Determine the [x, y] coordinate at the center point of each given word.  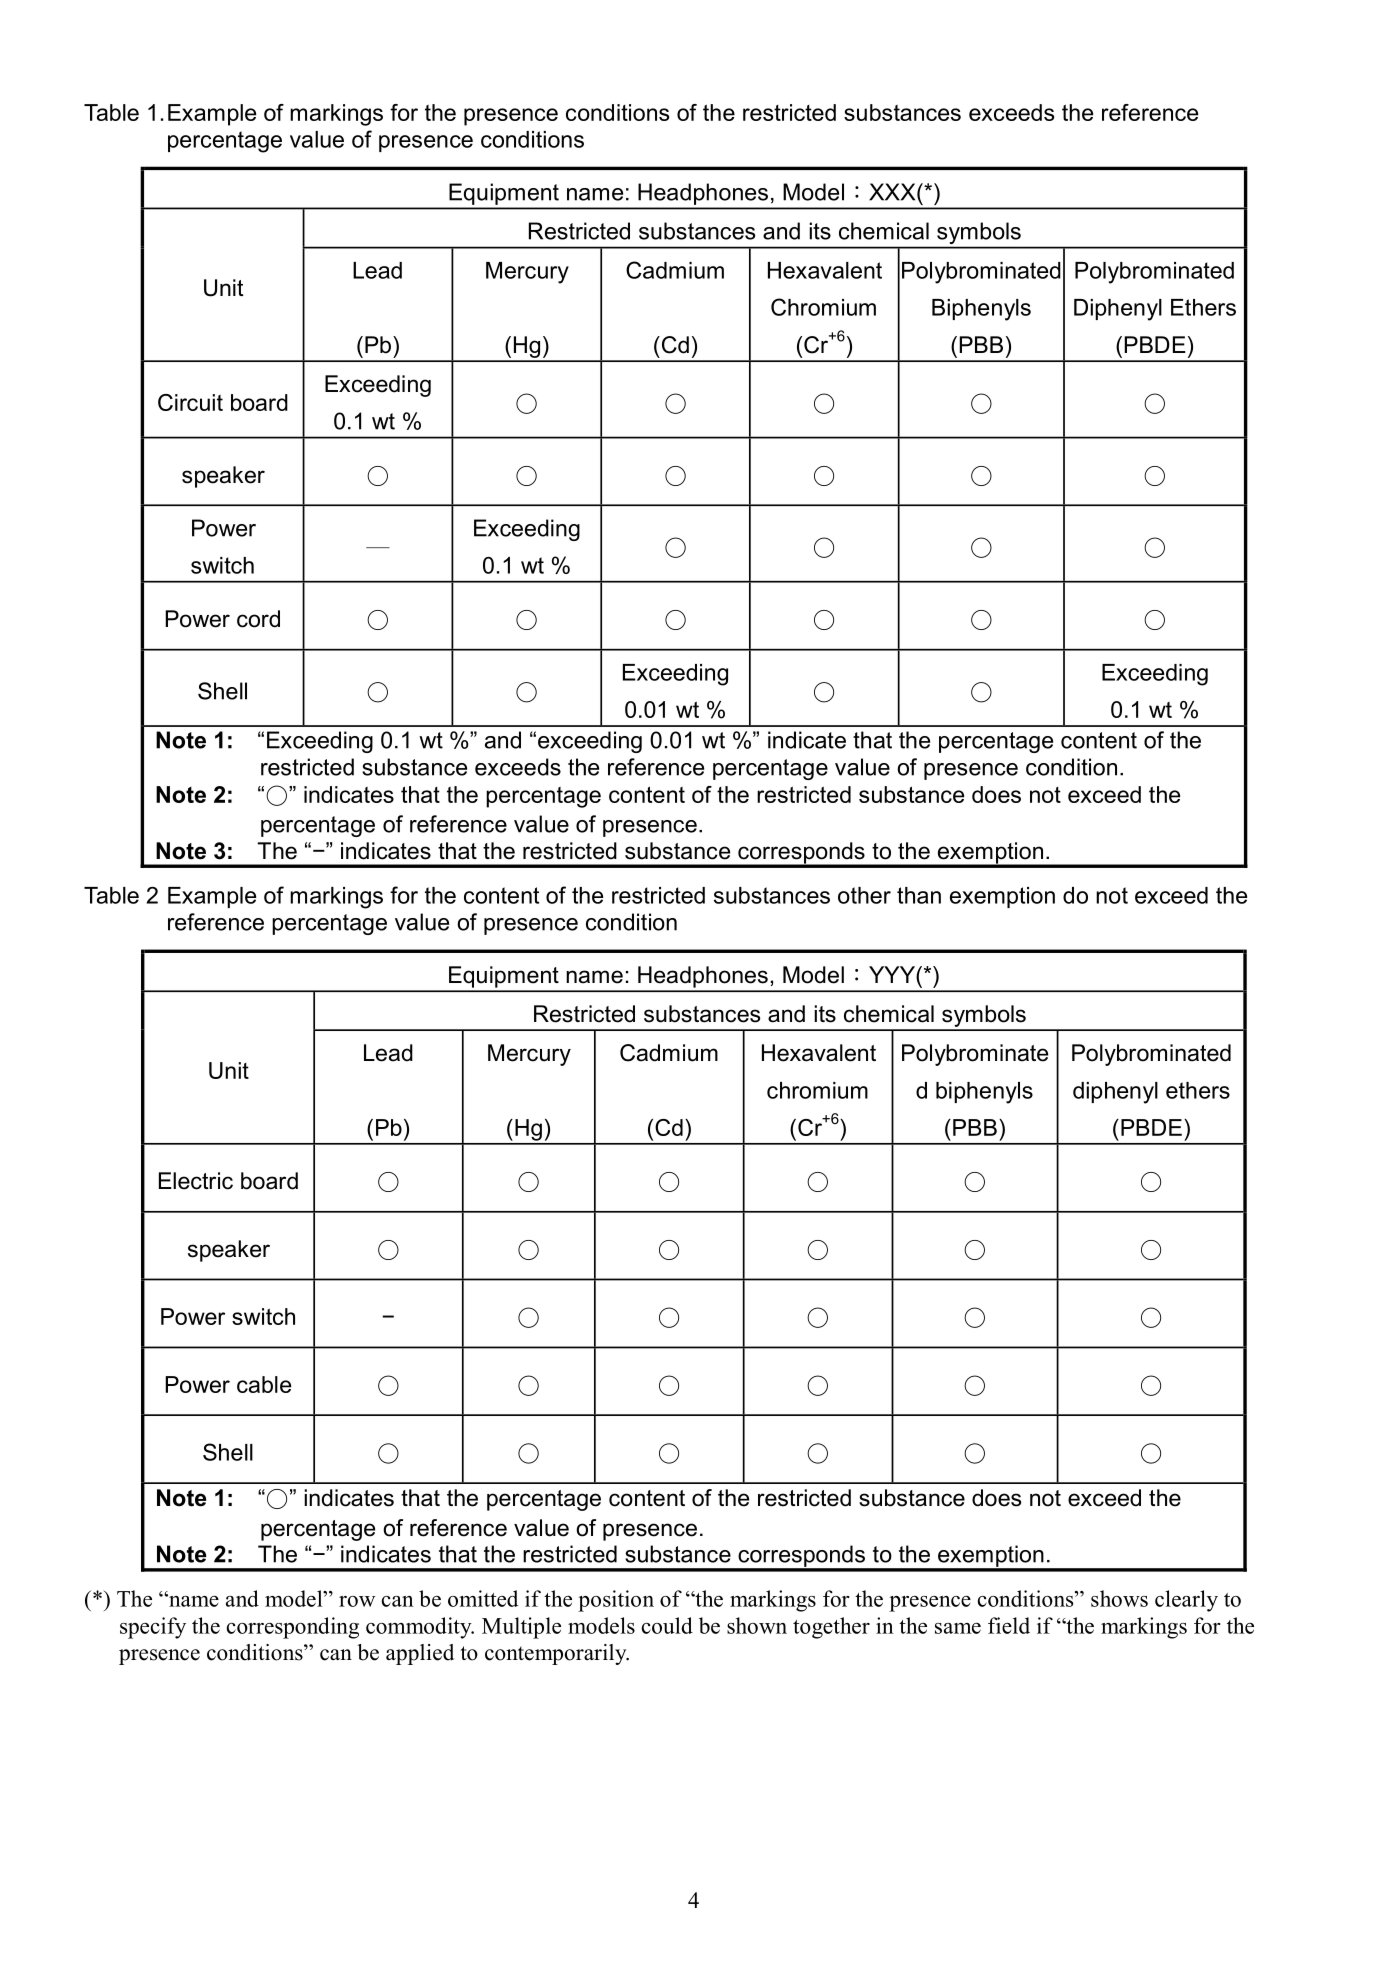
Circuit [190, 402]
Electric [196, 1181]
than [919, 895]
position [616, 1601]
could [667, 1625]
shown [757, 1625]
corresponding [293, 1628]
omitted [483, 1598]
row [357, 1601]
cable [264, 1384]
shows [1119, 1598]
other [864, 895]
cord [258, 619]
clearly [1186, 1601]
